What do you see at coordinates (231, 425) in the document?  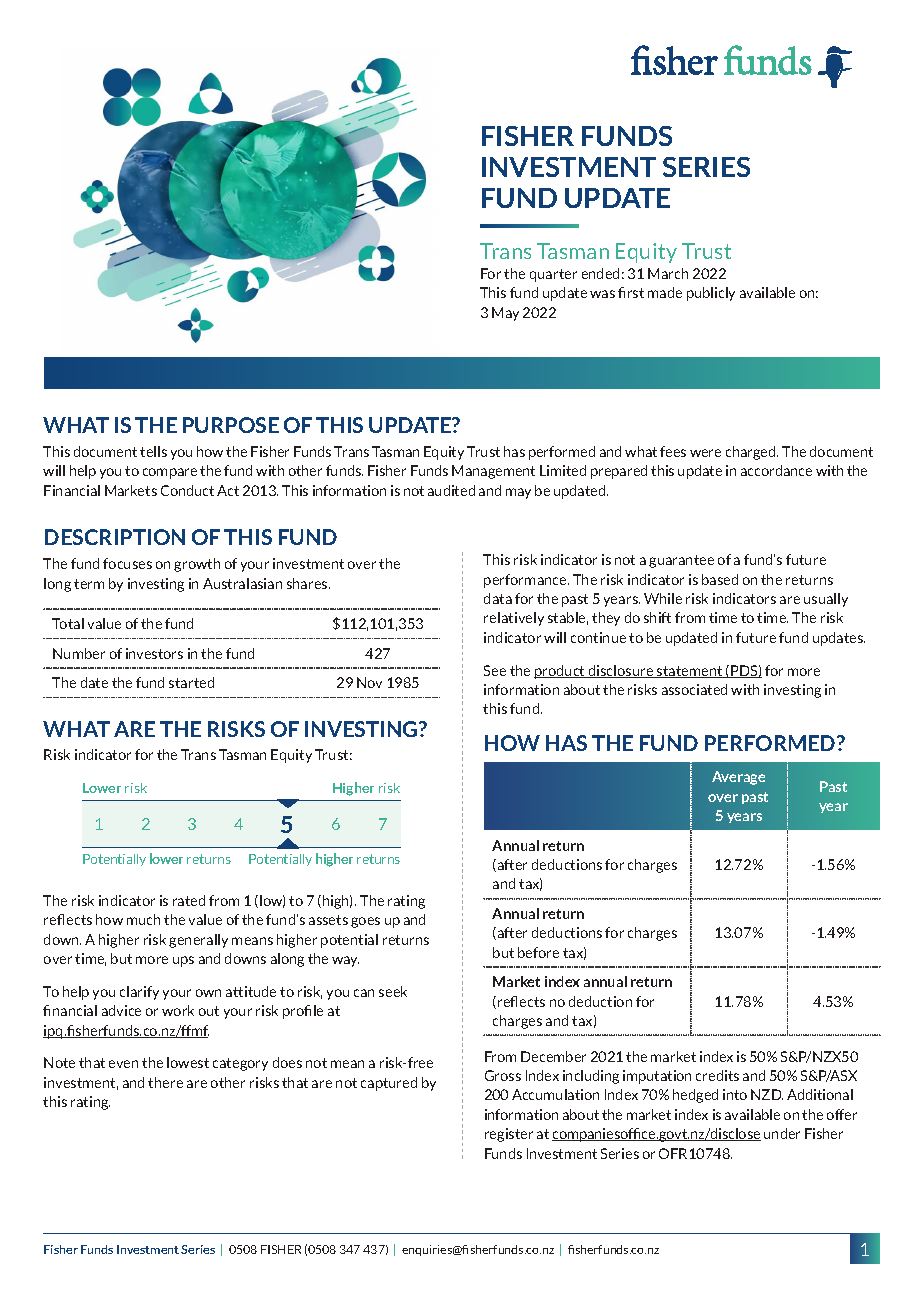 I see `PURPOSE` at bounding box center [231, 425].
